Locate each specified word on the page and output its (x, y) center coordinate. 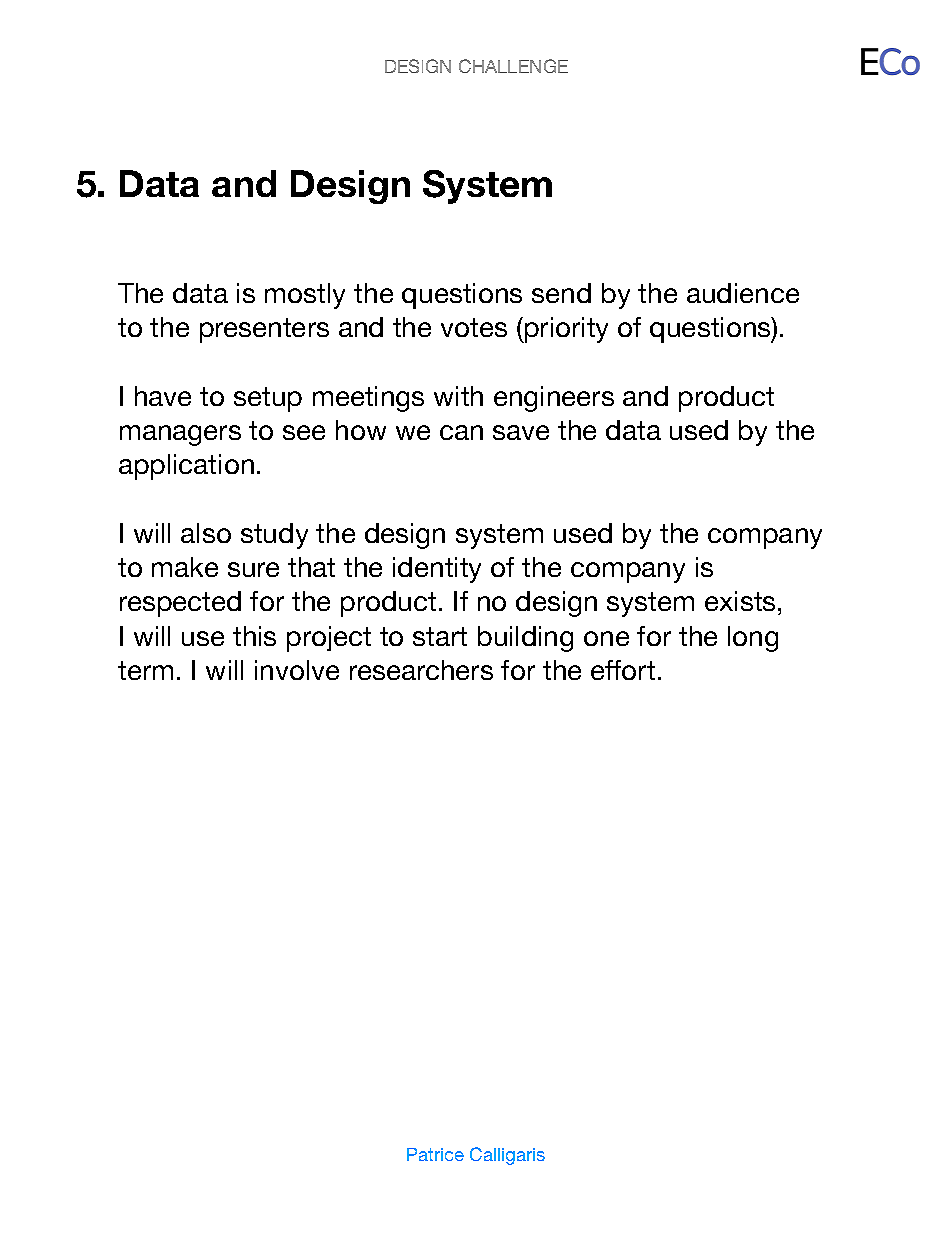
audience (743, 293)
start (440, 636)
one (606, 638)
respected (180, 604)
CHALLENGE (513, 66)
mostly (305, 296)
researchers (421, 670)
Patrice (435, 1154)
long (753, 639)
